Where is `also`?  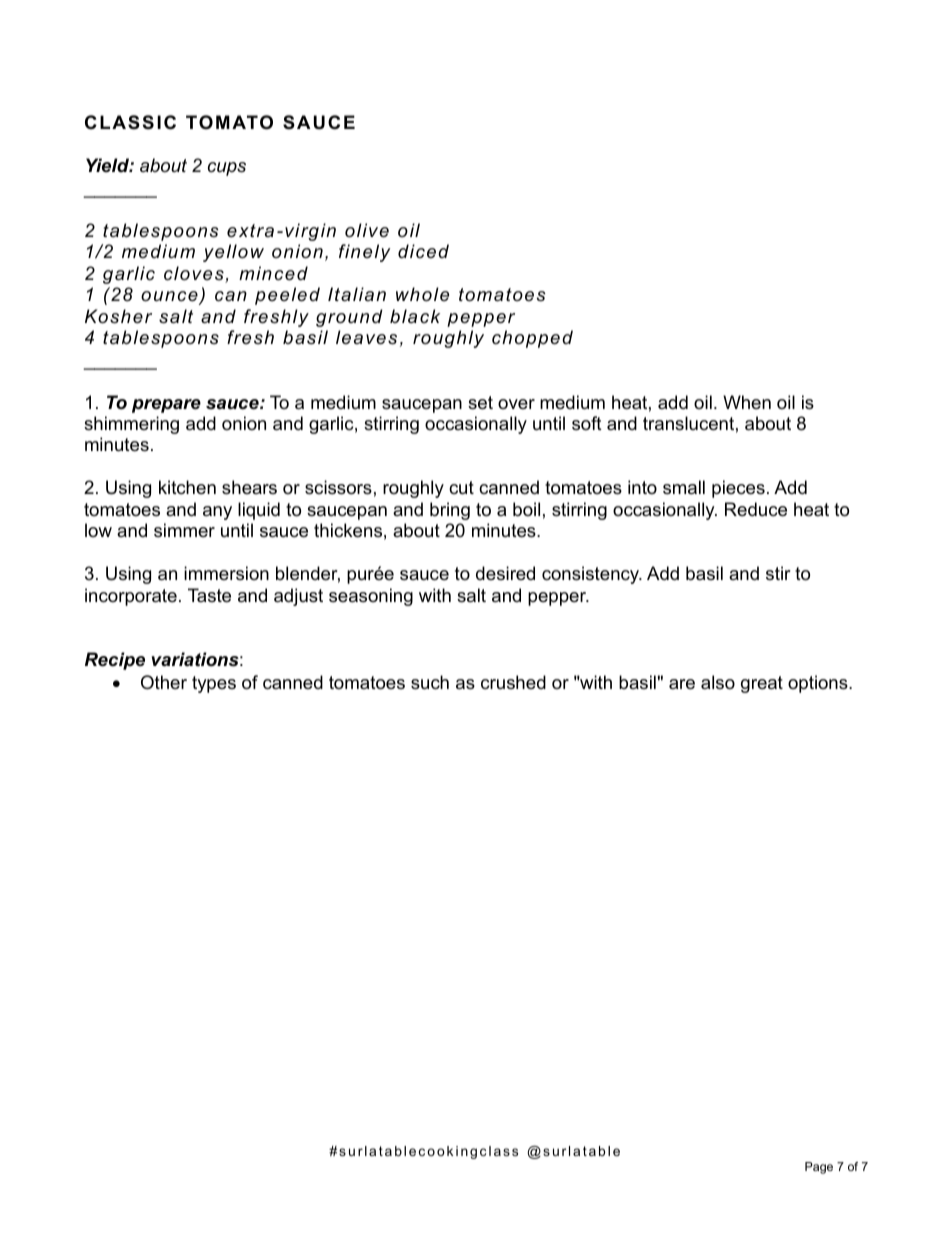
also is located at coordinates (718, 682).
